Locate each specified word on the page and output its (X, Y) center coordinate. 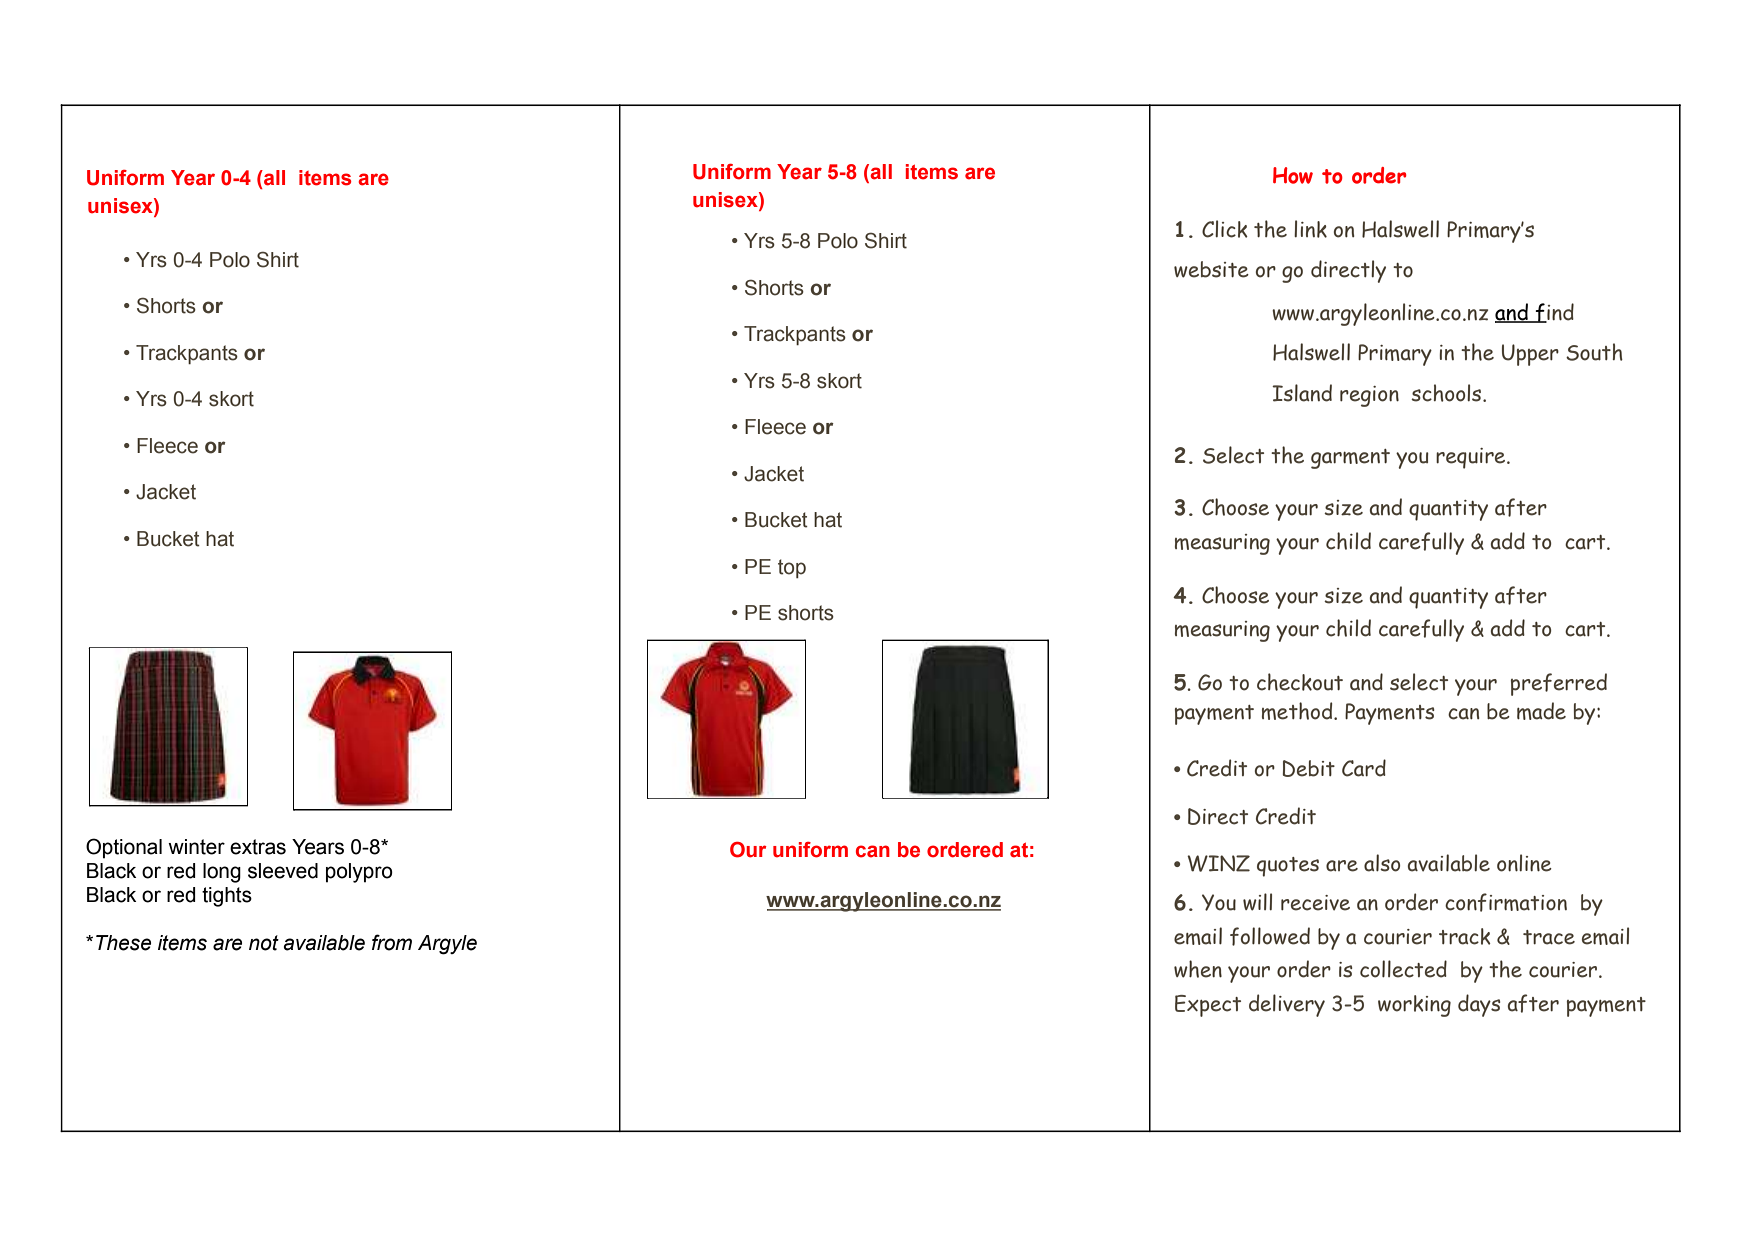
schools (1447, 393)
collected (1403, 969)
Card (1364, 768)
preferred (1559, 684)
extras (258, 847)
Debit (1309, 768)
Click (1225, 229)
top (792, 568)
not (264, 943)
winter (196, 847)
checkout (1300, 682)
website (1211, 269)
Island (1302, 393)
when (1198, 969)
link (1310, 229)
